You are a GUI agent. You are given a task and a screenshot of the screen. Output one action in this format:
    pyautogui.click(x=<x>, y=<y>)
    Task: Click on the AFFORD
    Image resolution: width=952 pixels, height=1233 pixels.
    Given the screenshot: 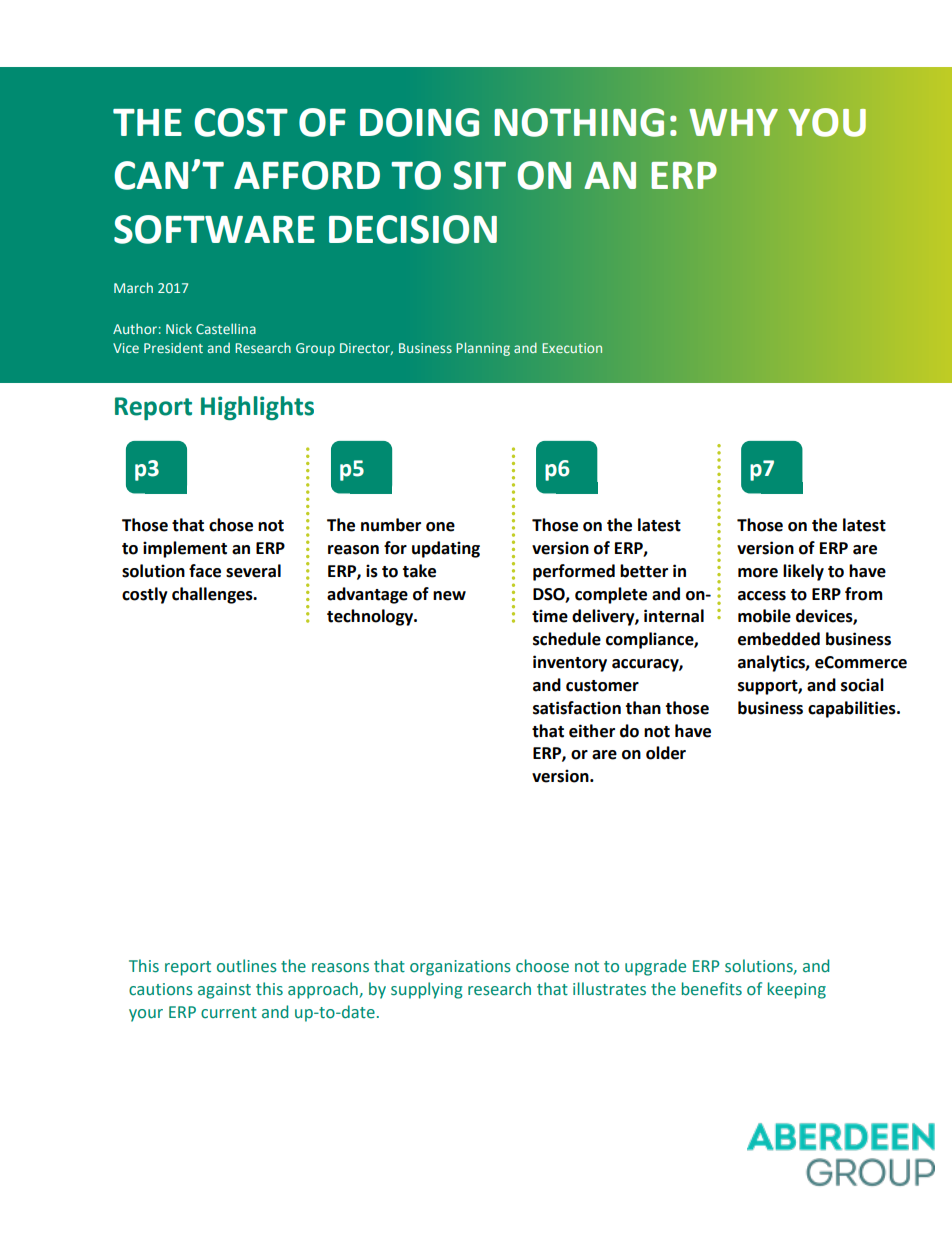 What is the action you would take?
    pyautogui.click(x=307, y=175)
